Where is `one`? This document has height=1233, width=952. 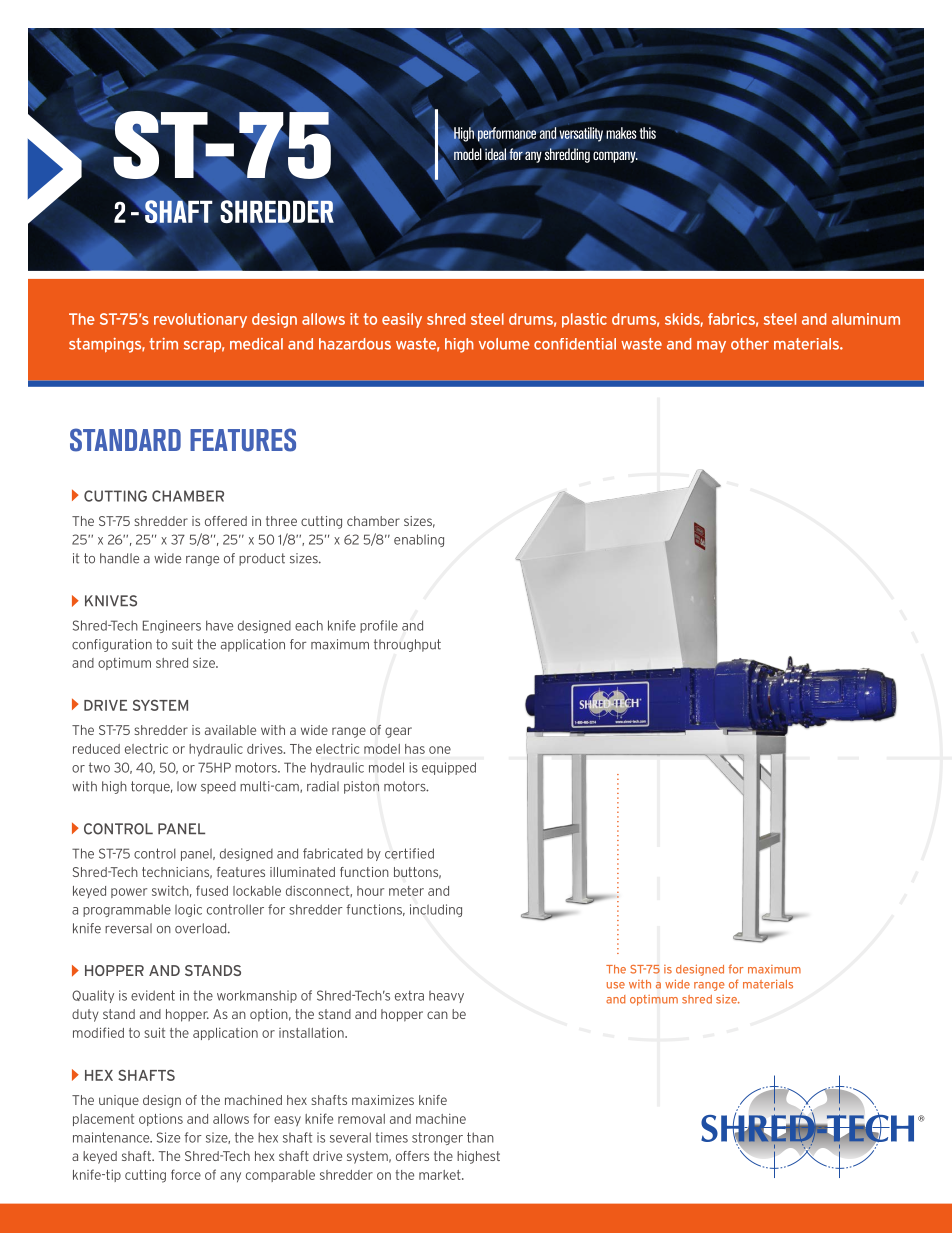 one is located at coordinates (440, 750).
